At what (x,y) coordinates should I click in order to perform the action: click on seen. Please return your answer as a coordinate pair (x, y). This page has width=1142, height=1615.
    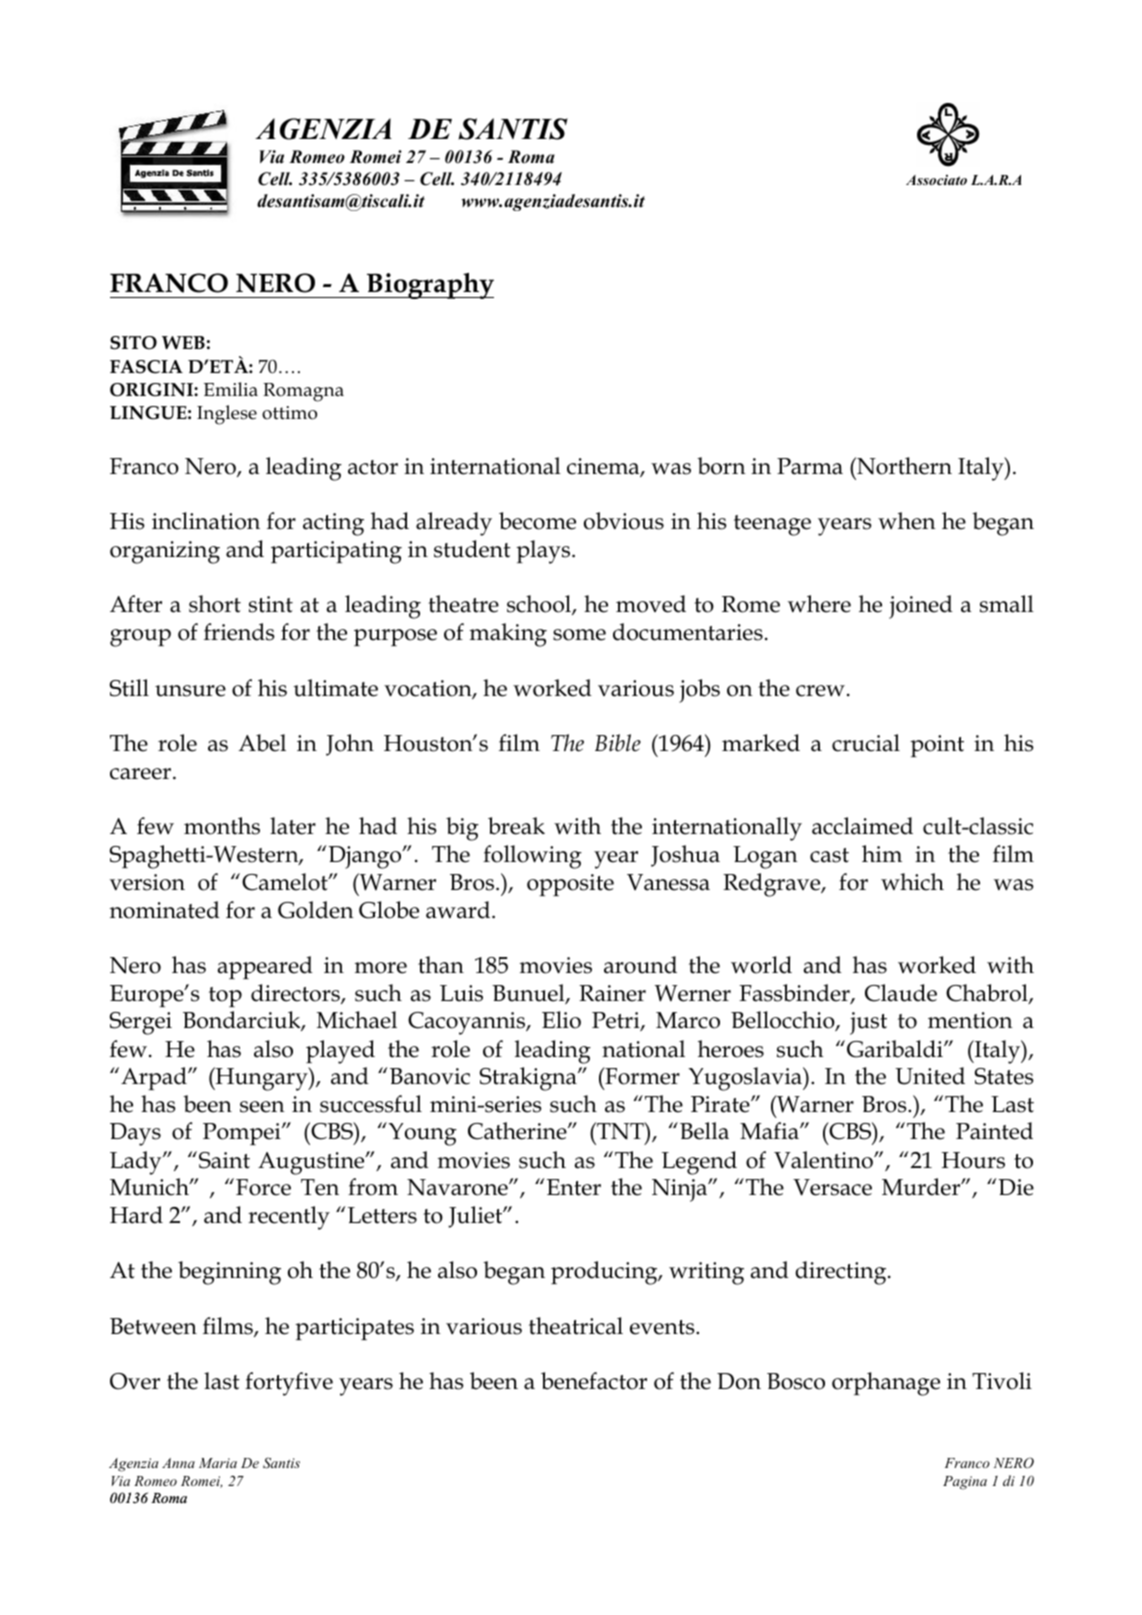
    Looking at the image, I should click on (262, 1107).
